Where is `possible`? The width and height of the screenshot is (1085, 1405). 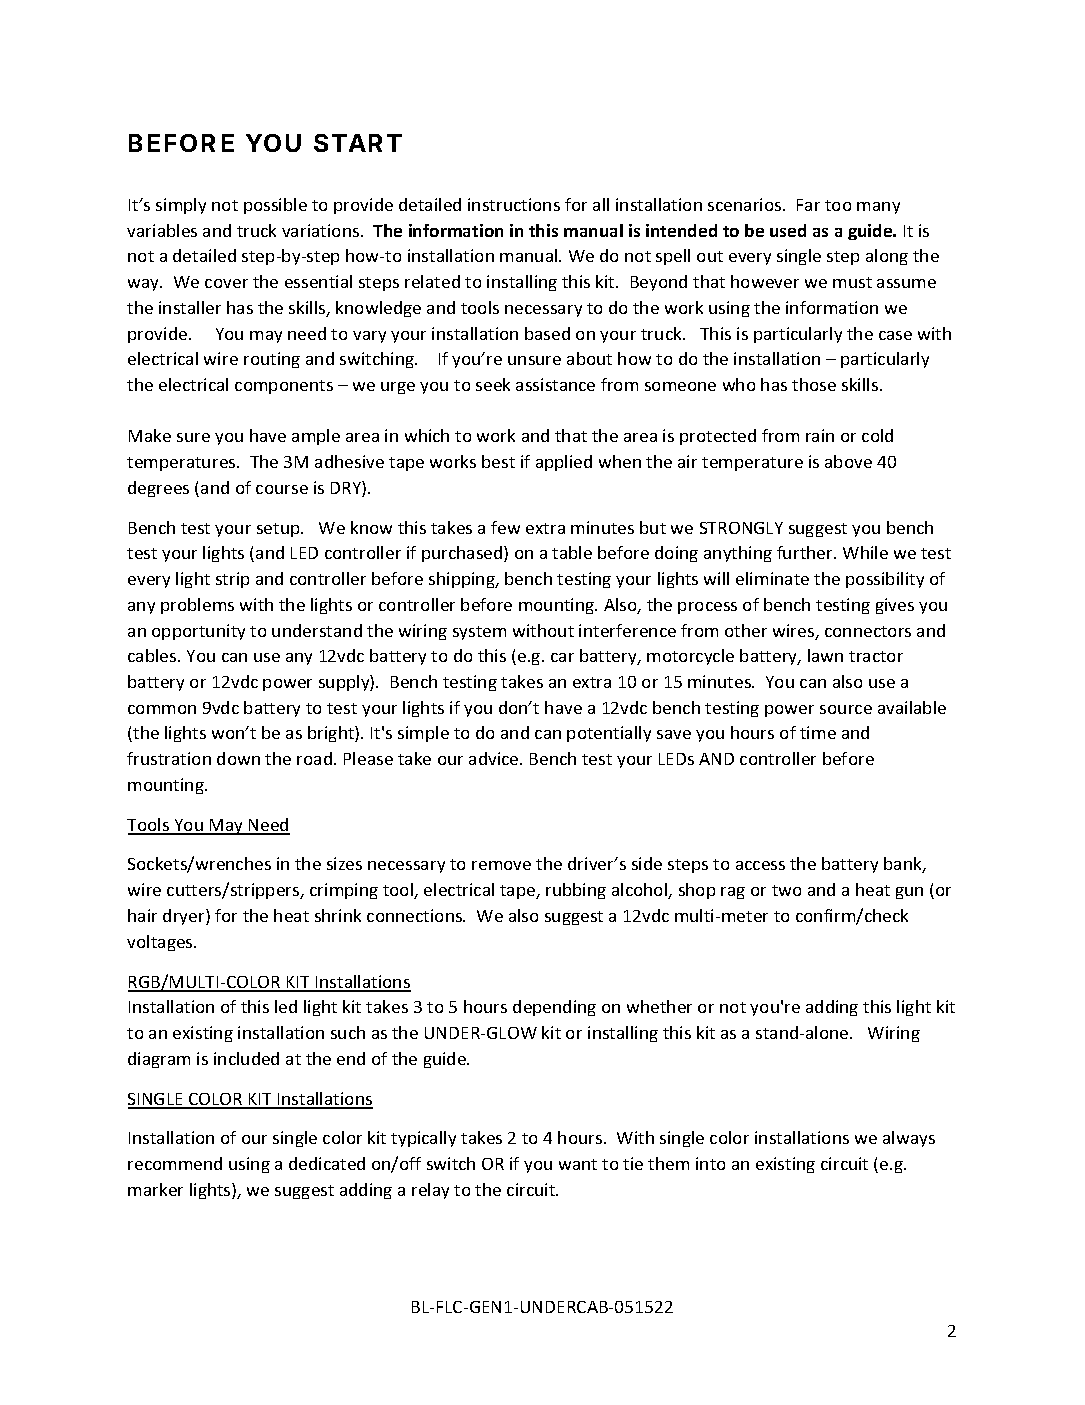
possible is located at coordinates (275, 206).
